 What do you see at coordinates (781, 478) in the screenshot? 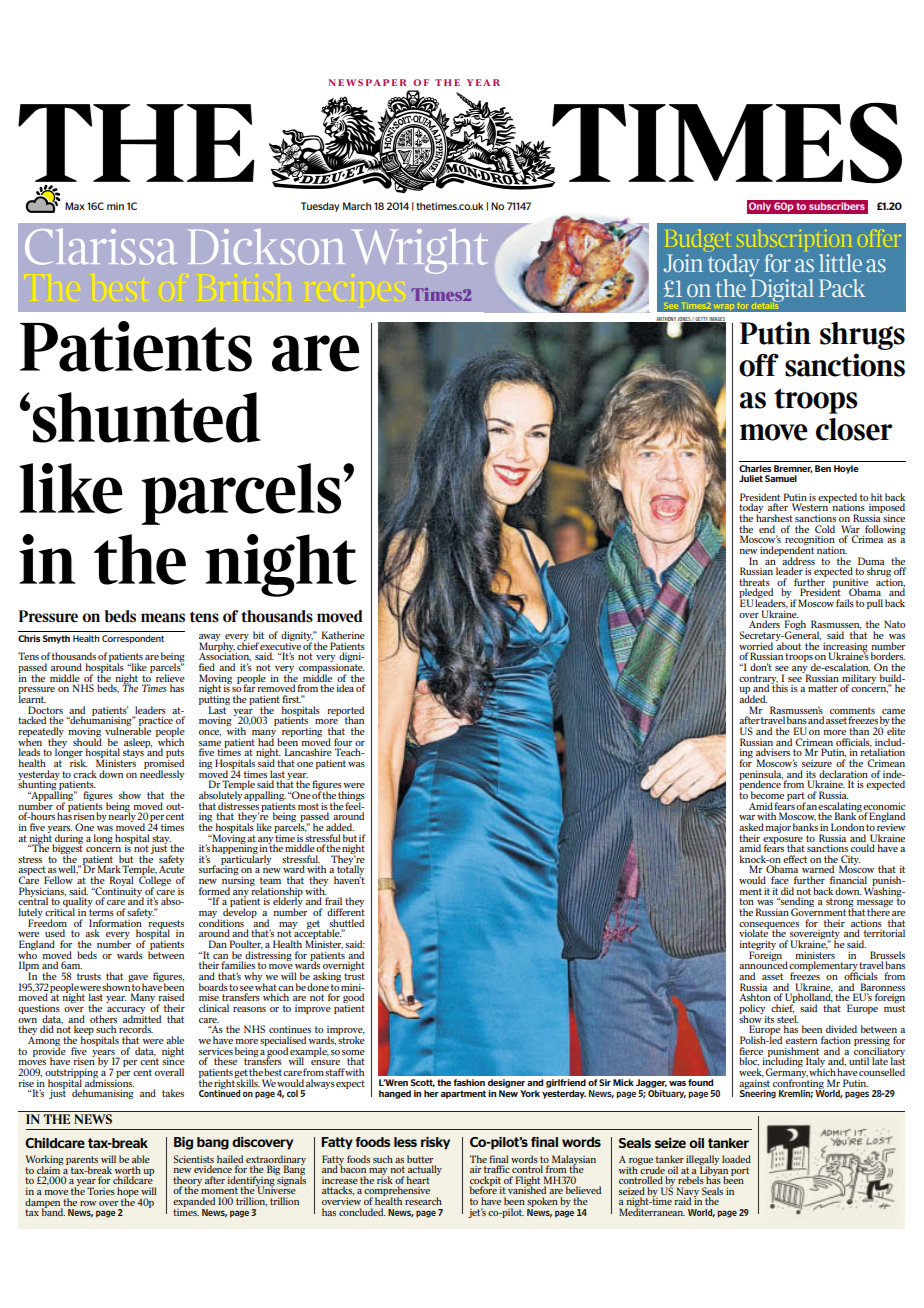
I see `Samuel` at bounding box center [781, 478].
